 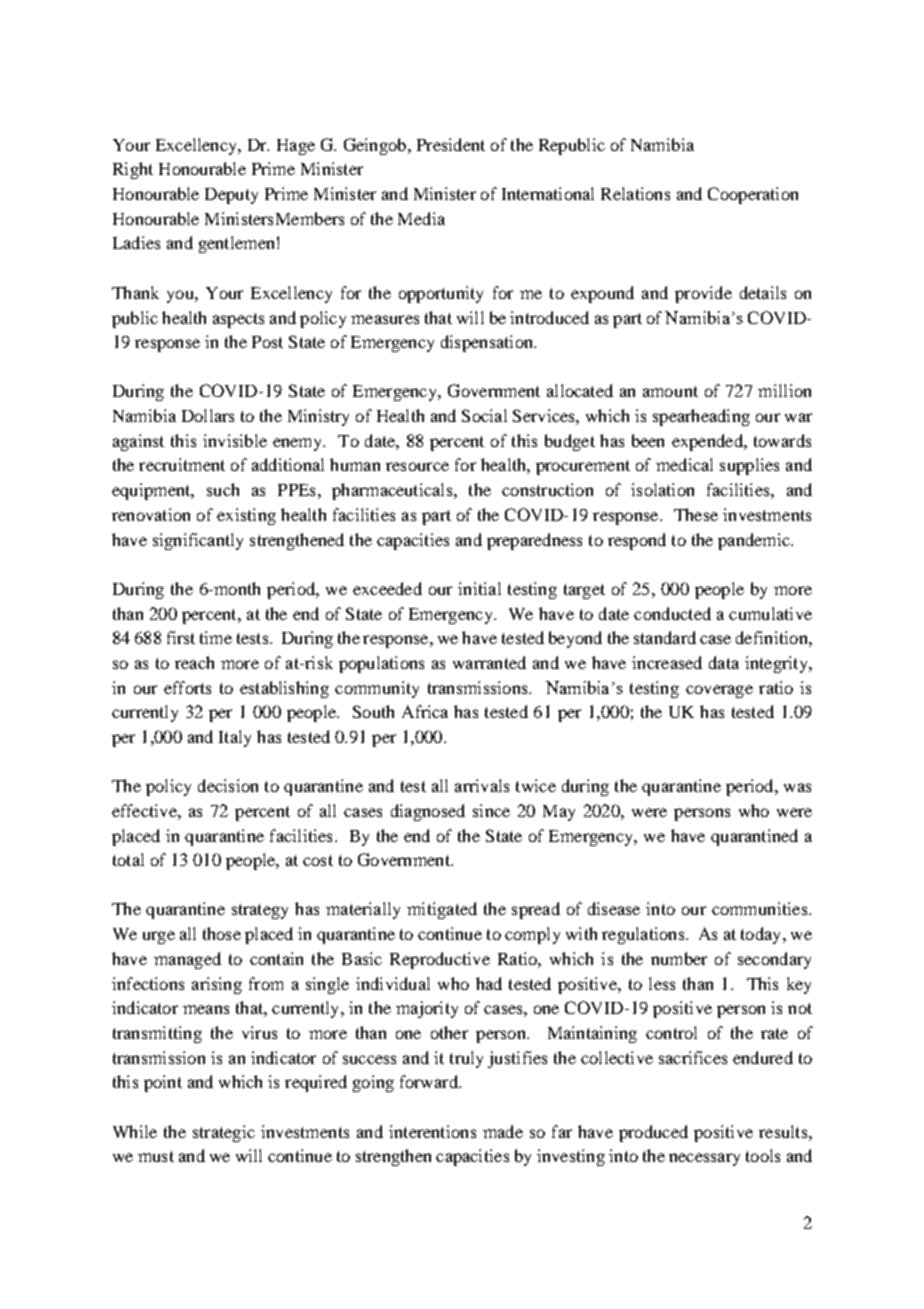 What do you see at coordinates (194, 662) in the document?
I see `reach` at bounding box center [194, 662].
